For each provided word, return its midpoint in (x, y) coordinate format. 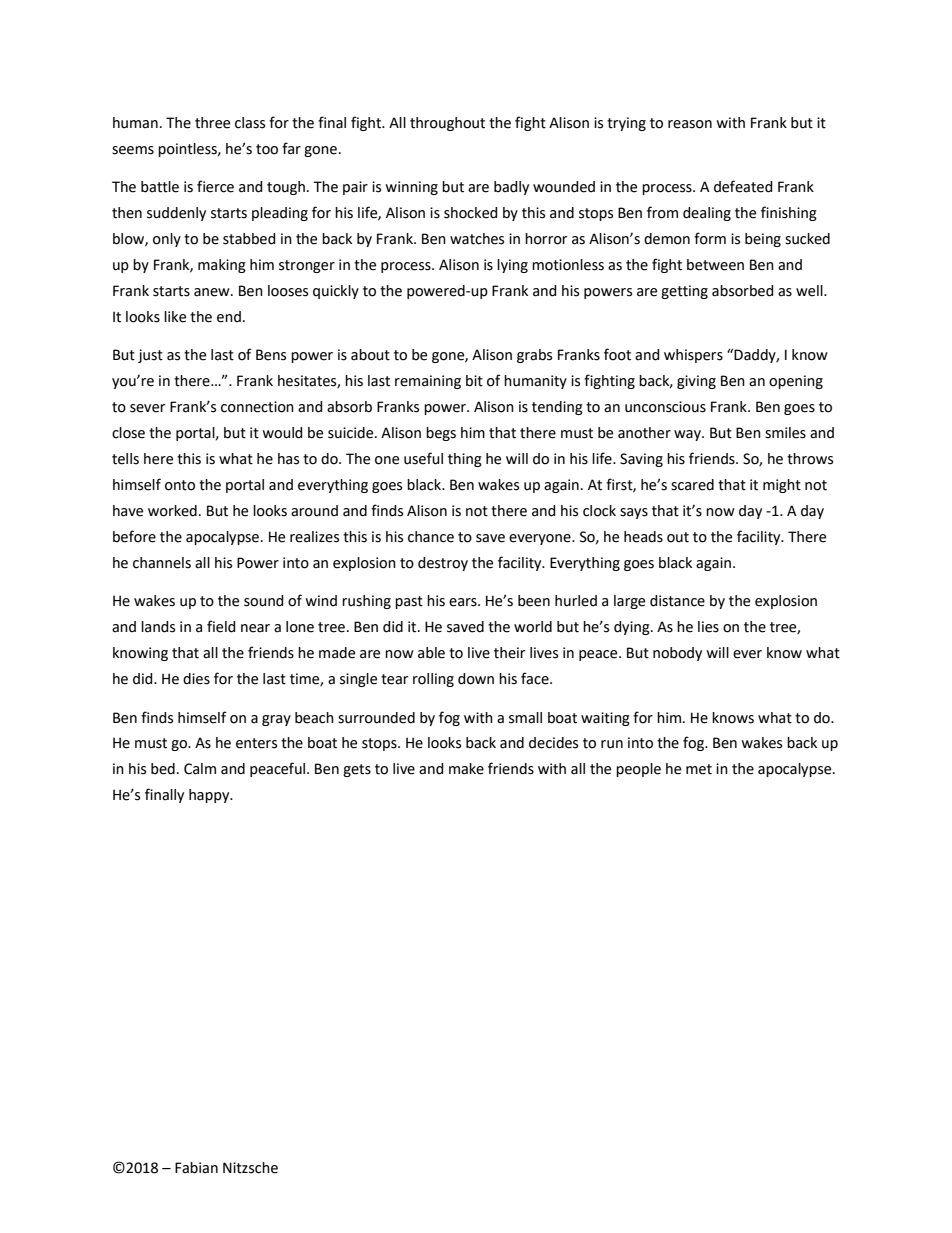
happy (210, 796)
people (638, 770)
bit (474, 381)
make (466, 769)
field (221, 626)
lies (708, 627)
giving (696, 382)
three (212, 123)
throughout (447, 124)
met (699, 769)
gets (357, 770)
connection (257, 407)
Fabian (196, 1168)
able (431, 653)
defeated (743, 186)
